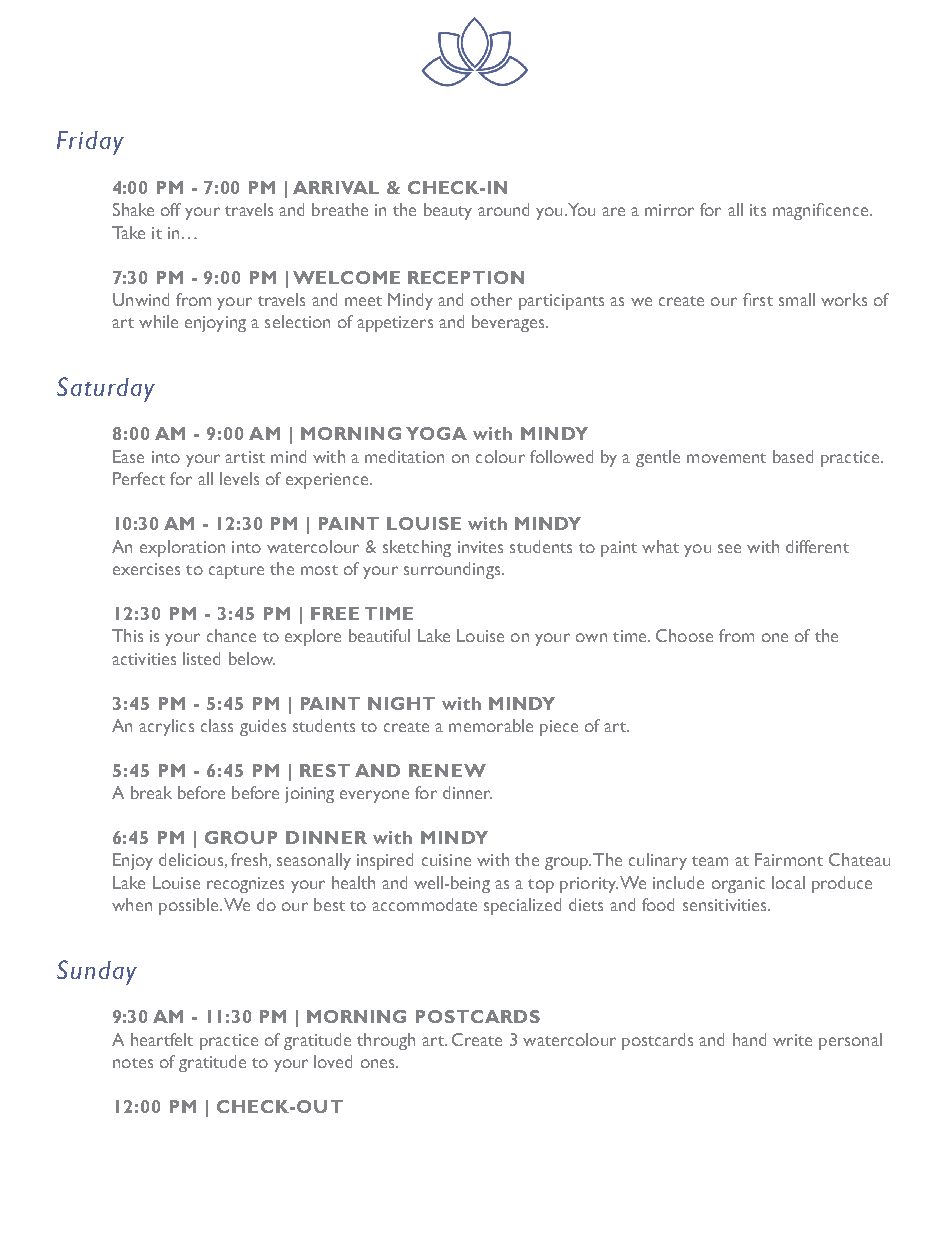 The image size is (952, 1233). Describe the element at coordinates (166, 727) in the screenshot. I see `acrylics` at that location.
